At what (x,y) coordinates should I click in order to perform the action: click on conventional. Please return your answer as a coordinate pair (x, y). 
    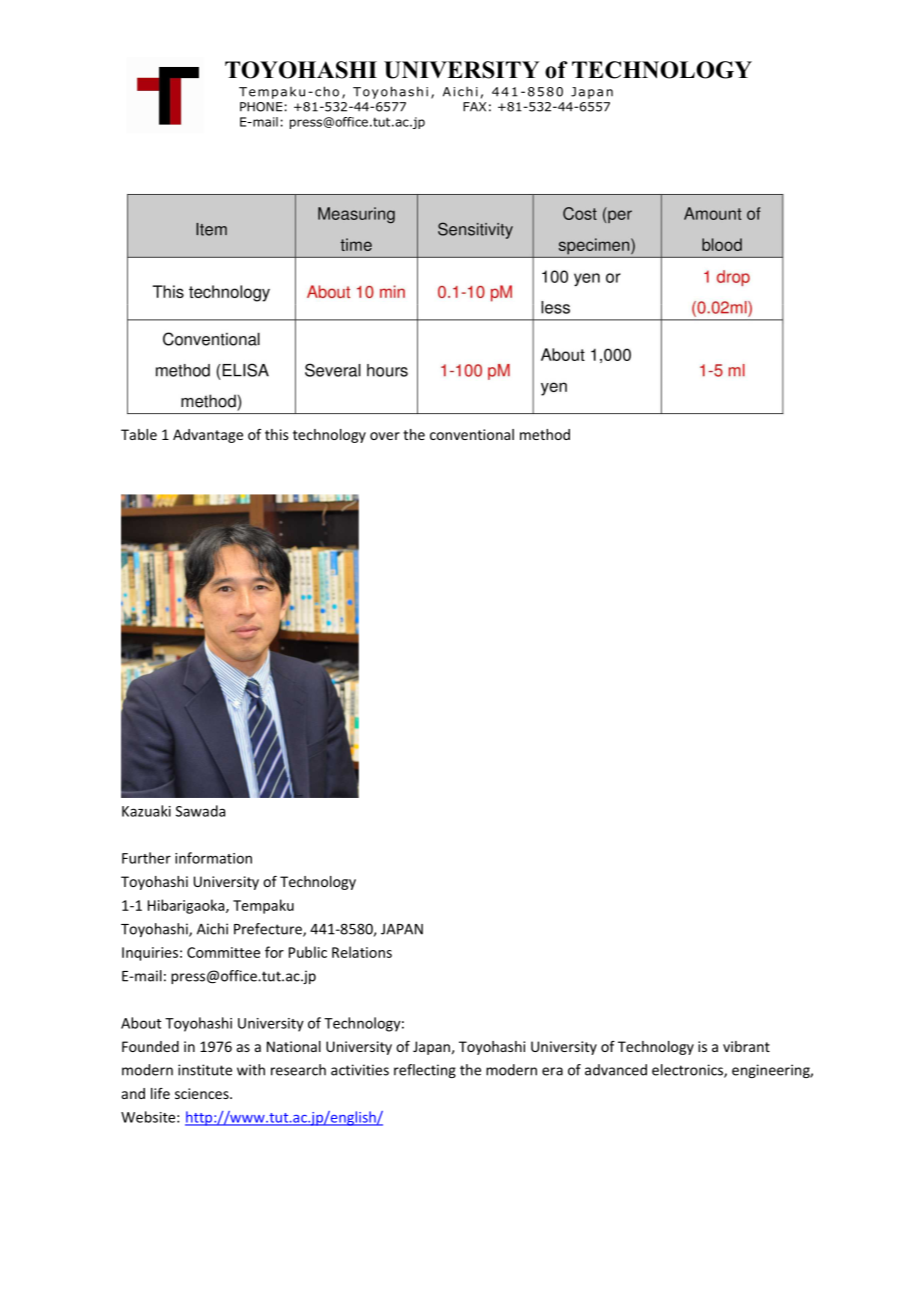
    Looking at the image, I should click on (472, 434).
